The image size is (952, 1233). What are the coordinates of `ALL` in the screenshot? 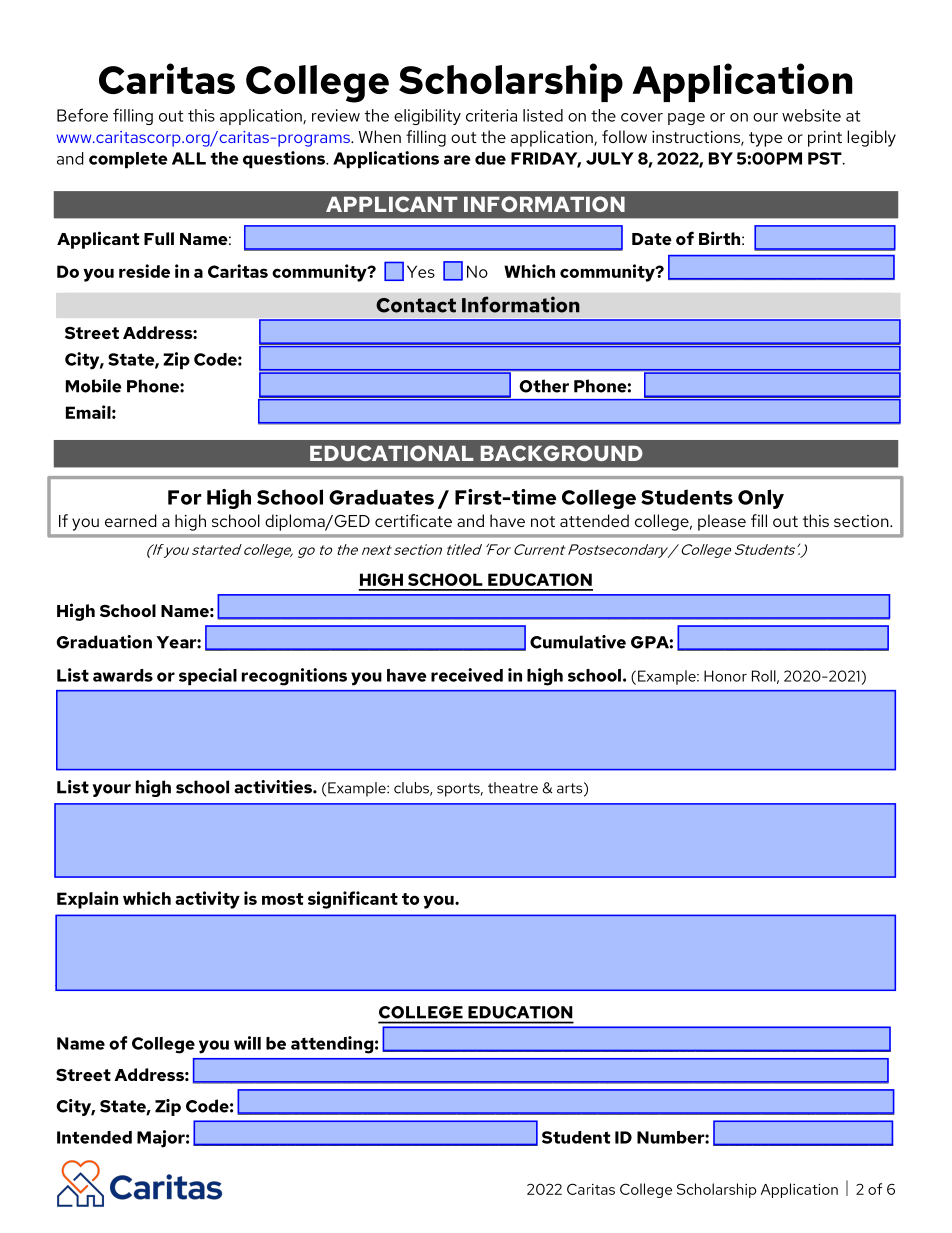 It's located at (189, 158).
